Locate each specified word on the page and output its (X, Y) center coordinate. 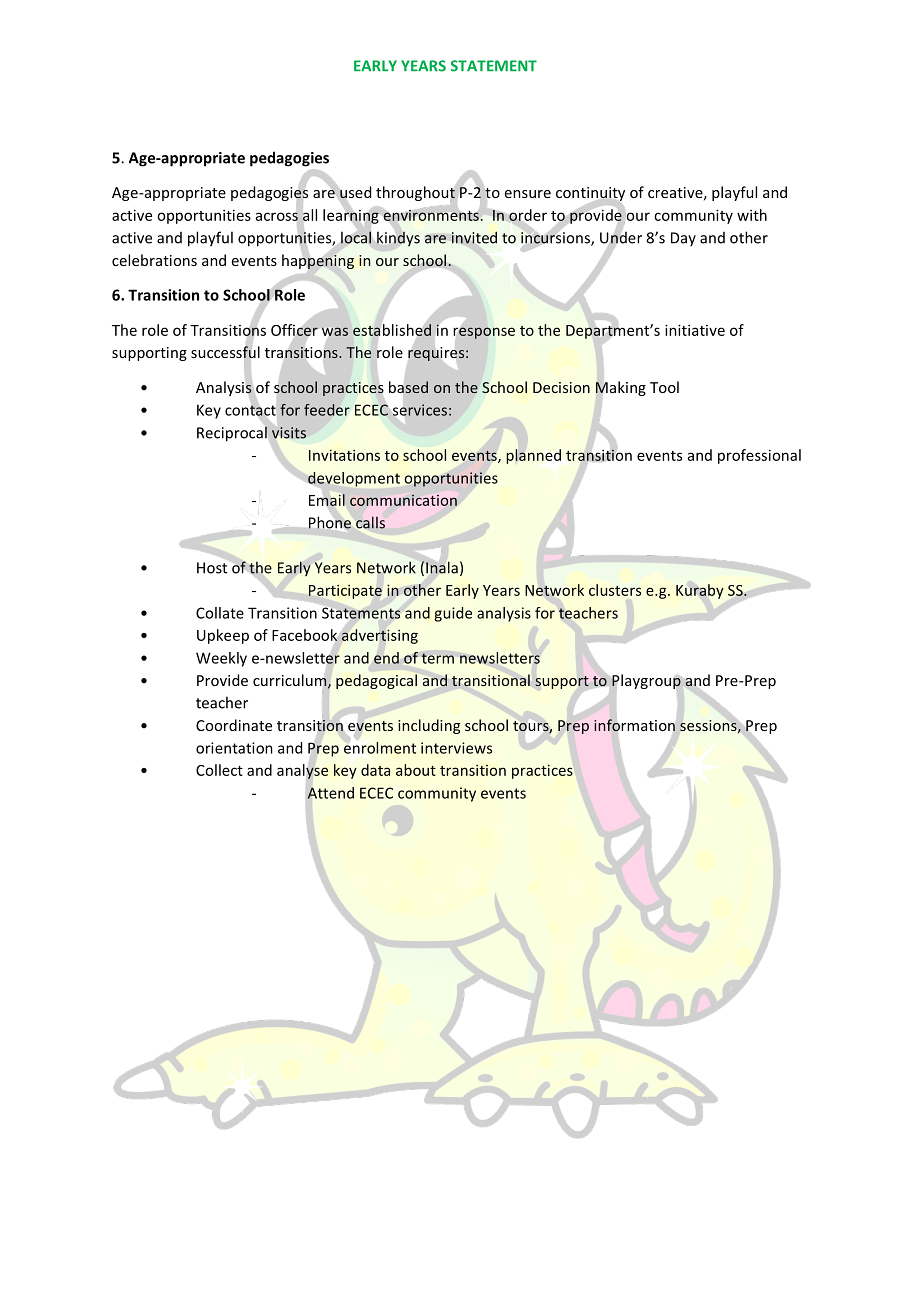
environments (431, 215)
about (416, 770)
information (635, 725)
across (277, 216)
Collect (219, 770)
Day (683, 239)
